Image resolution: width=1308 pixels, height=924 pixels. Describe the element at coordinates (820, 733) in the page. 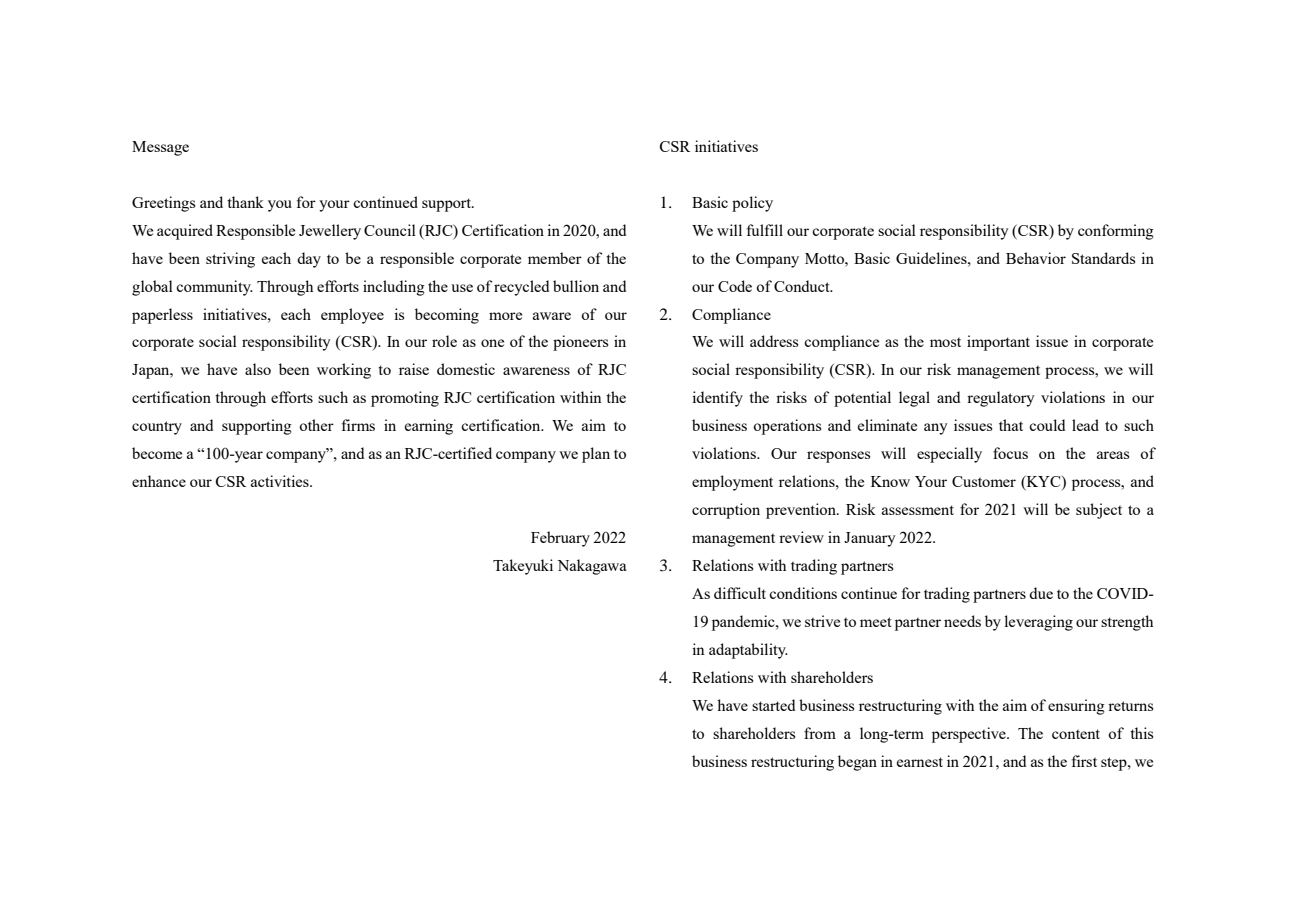

I see `from` at that location.
